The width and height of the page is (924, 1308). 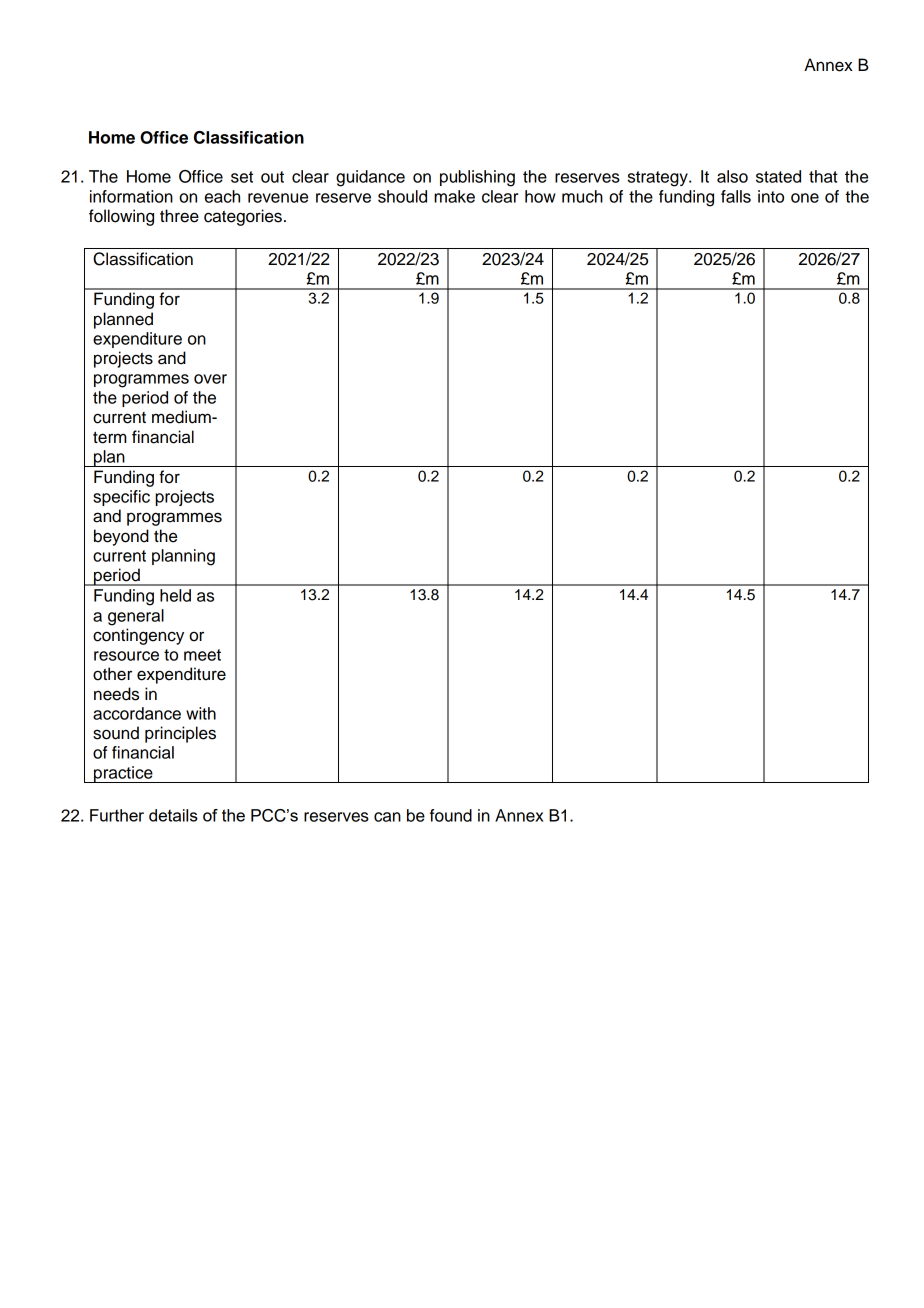 What do you see at coordinates (451, 815) in the page?
I see `found` at bounding box center [451, 815].
